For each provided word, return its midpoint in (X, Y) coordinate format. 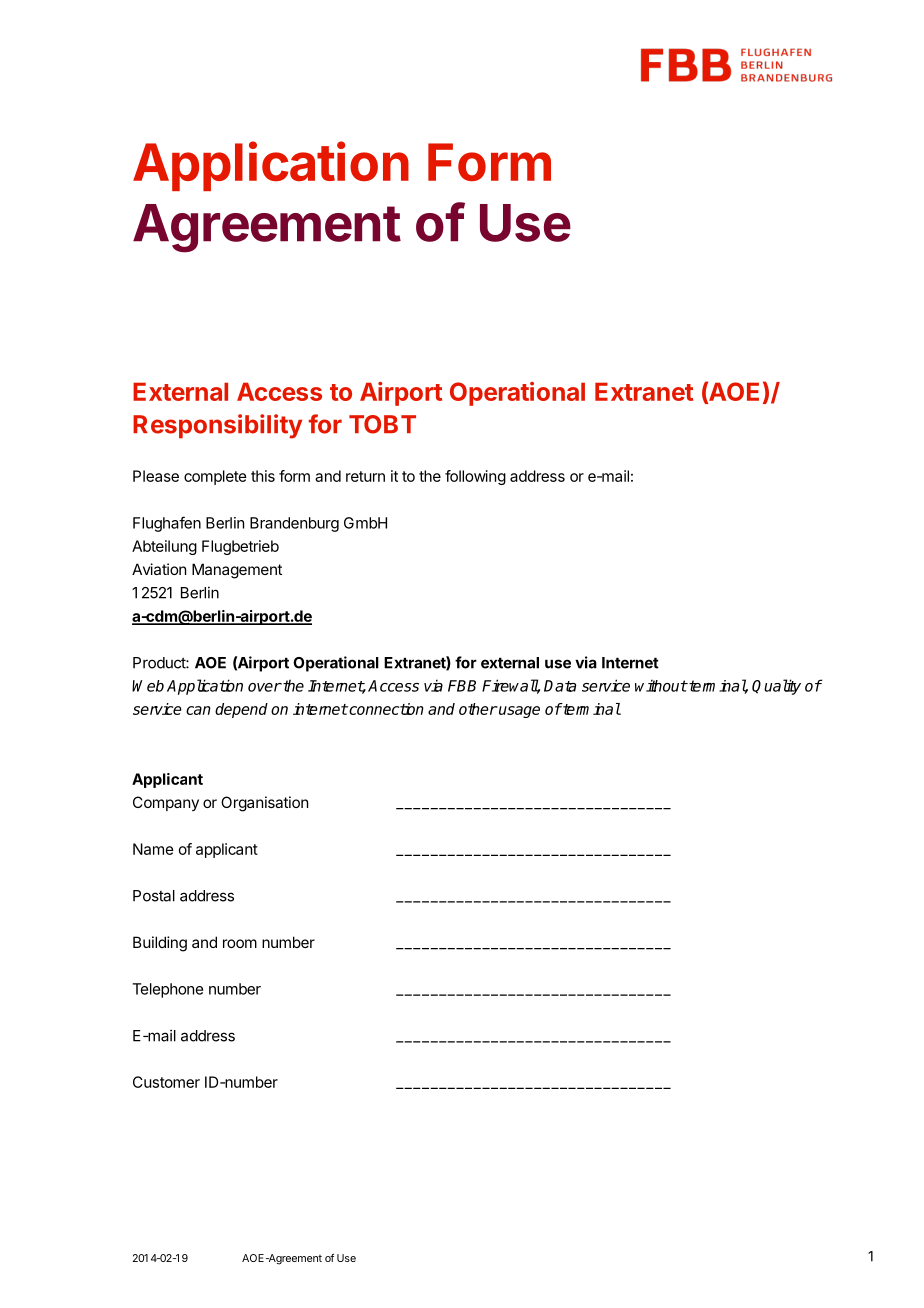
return (365, 476)
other (478, 709)
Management (237, 571)
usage (518, 712)
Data (560, 686)
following (475, 477)
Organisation (264, 804)
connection (385, 709)
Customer (166, 1082)
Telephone (167, 990)
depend (241, 710)
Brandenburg (294, 524)
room (240, 943)
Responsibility (217, 426)
